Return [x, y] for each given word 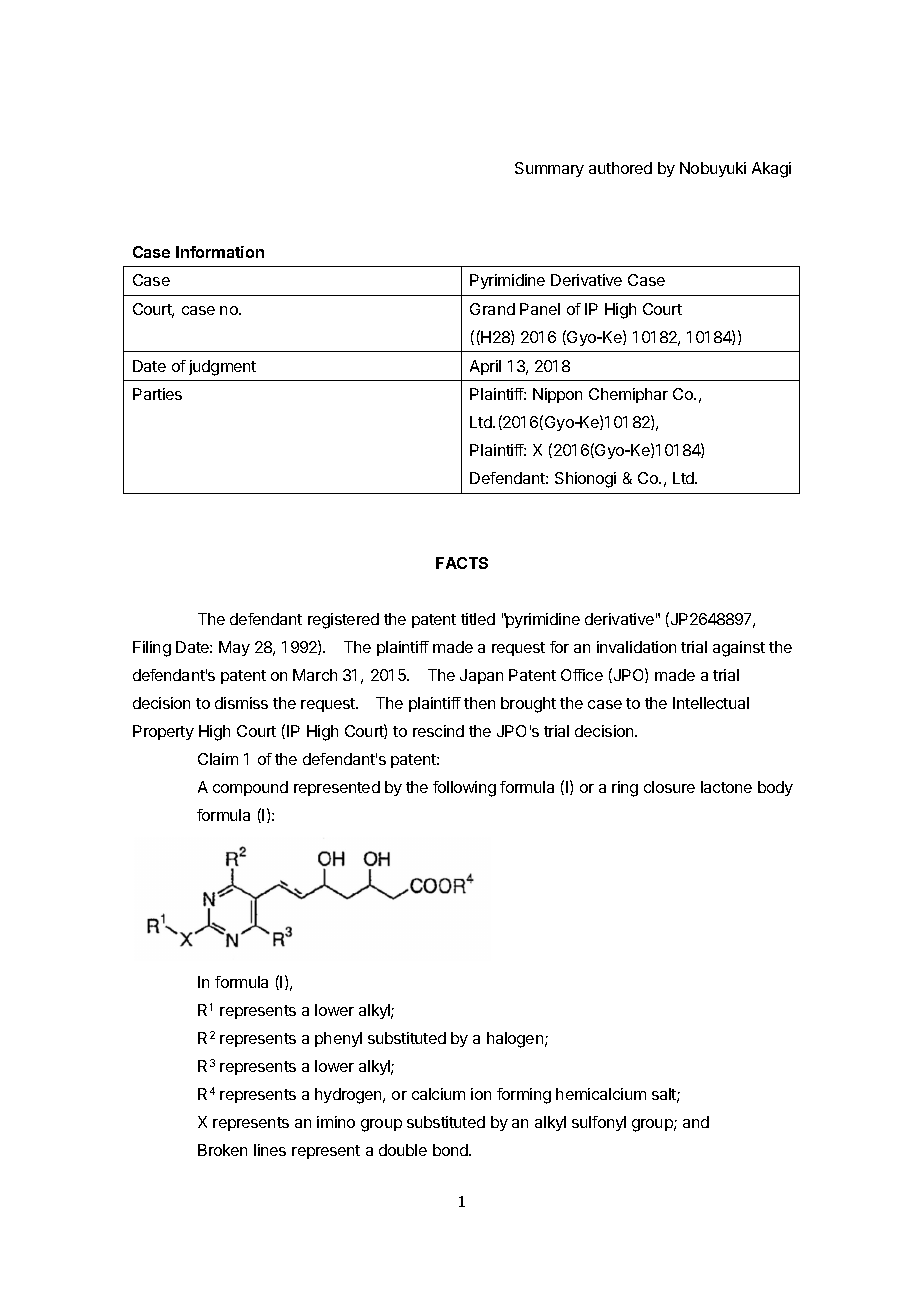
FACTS [462, 563]
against [739, 649]
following [464, 789]
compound [250, 788]
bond [451, 1150]
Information [220, 252]
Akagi [771, 170]
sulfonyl [599, 1123]
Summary [549, 169]
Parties [157, 394]
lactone [726, 787]
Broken [222, 1150]
